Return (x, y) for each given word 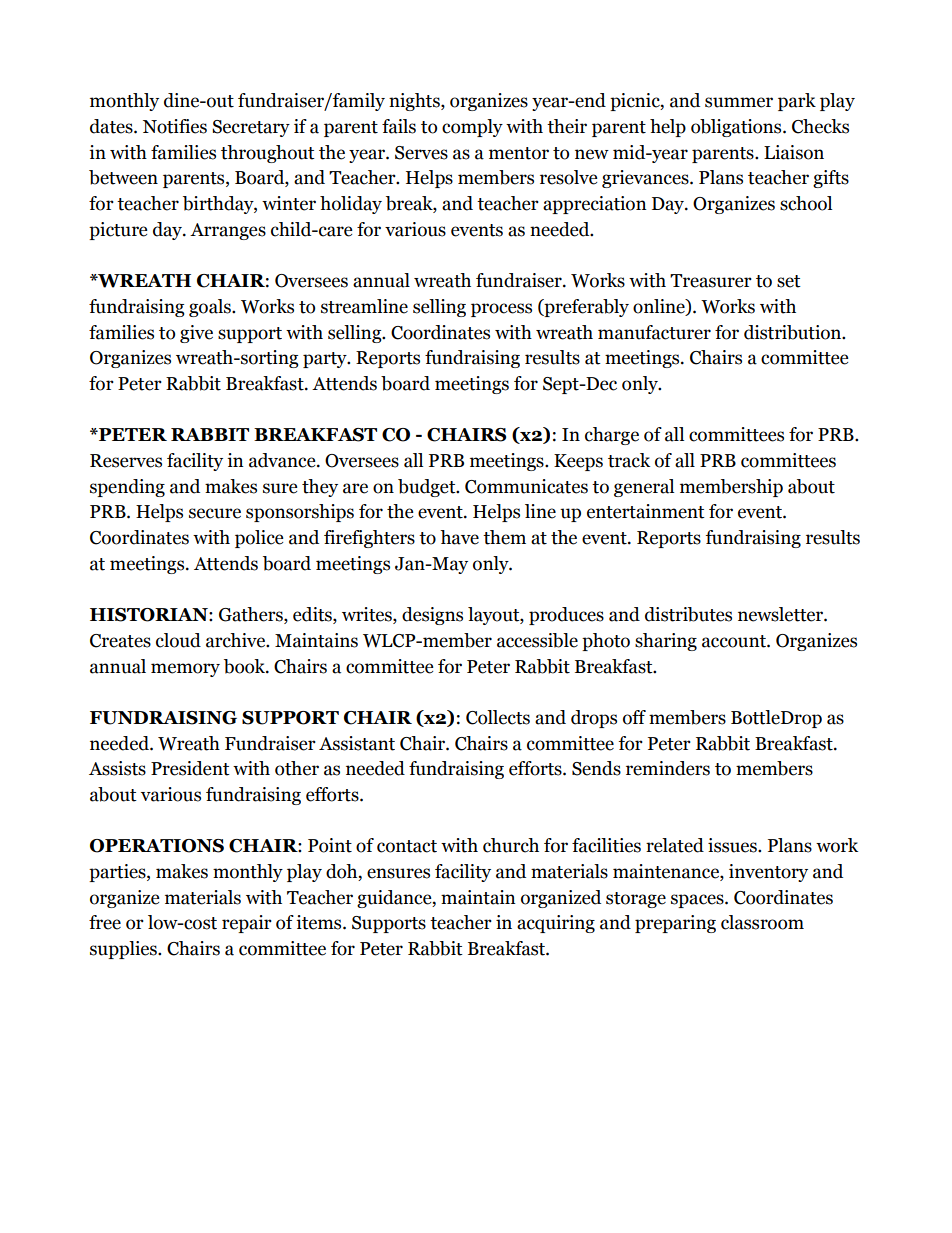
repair (247, 924)
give (196, 334)
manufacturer (654, 332)
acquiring (556, 924)
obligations (737, 128)
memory (185, 670)
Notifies (175, 126)
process (501, 310)
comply (472, 128)
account (735, 641)
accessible (537, 640)
